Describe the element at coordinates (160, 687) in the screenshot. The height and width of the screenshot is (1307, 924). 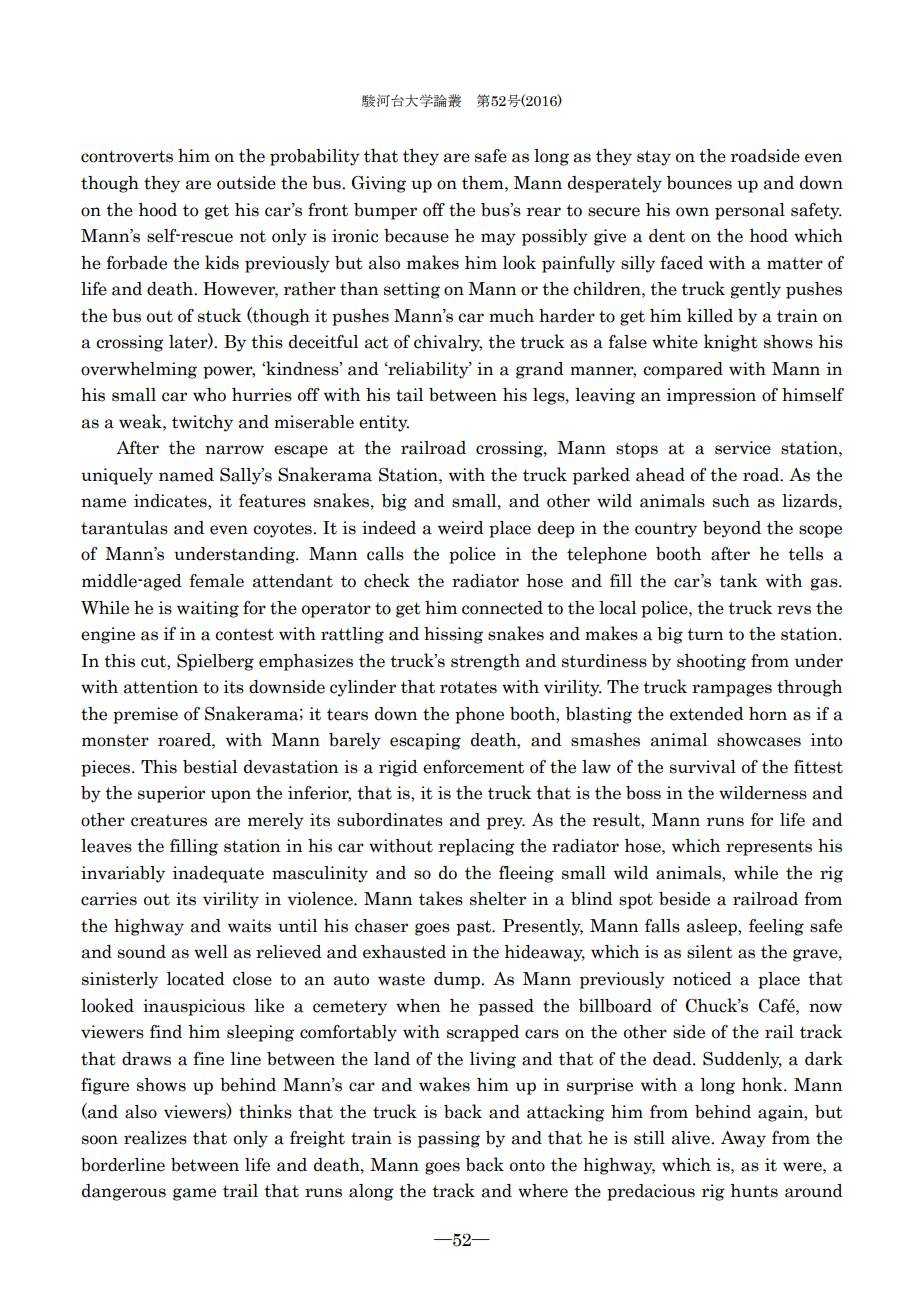
I see `attention` at that location.
